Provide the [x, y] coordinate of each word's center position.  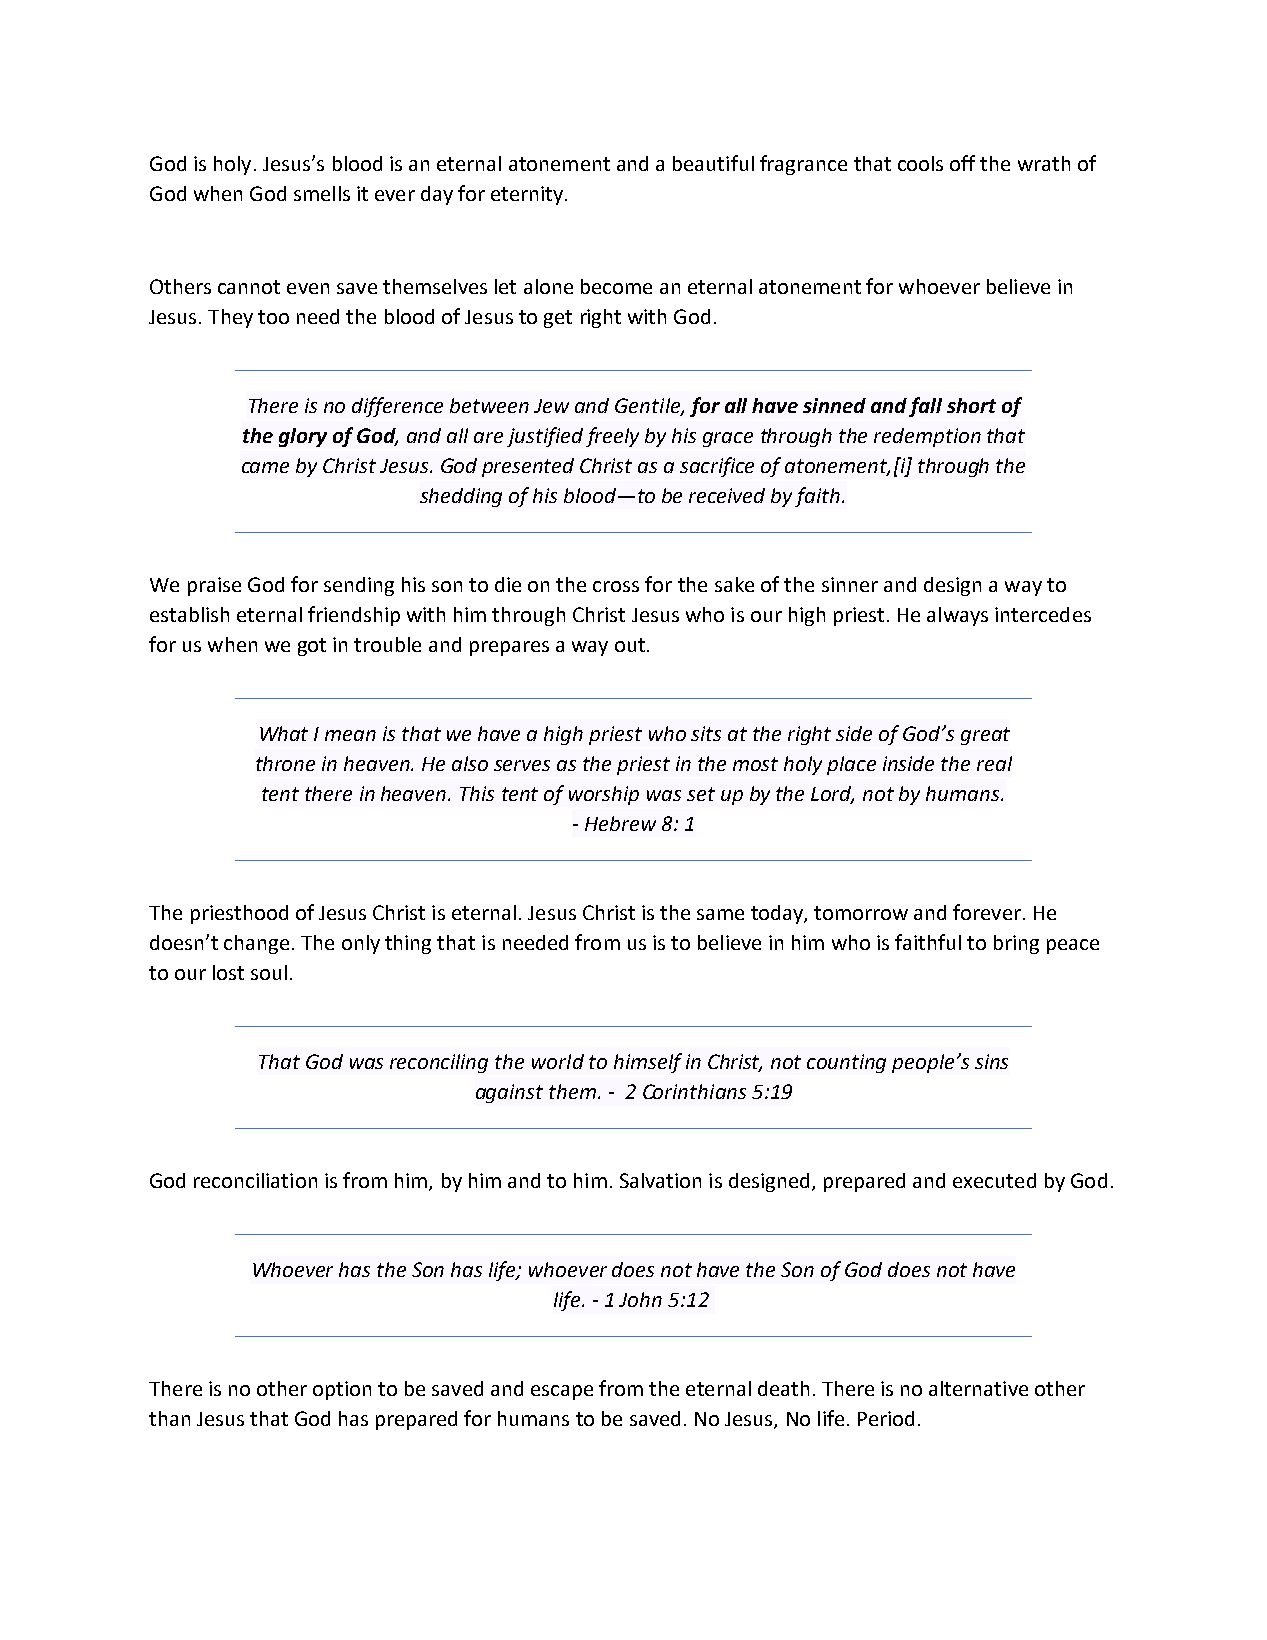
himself [648, 1063]
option [342, 1390]
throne [285, 763]
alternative [978, 1388]
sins [991, 1061]
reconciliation [255, 1180]
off [962, 163]
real [994, 763]
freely [612, 437]
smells [322, 193]
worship [604, 795]
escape [562, 1392]
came [265, 467]
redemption [927, 437]
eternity [528, 195]
